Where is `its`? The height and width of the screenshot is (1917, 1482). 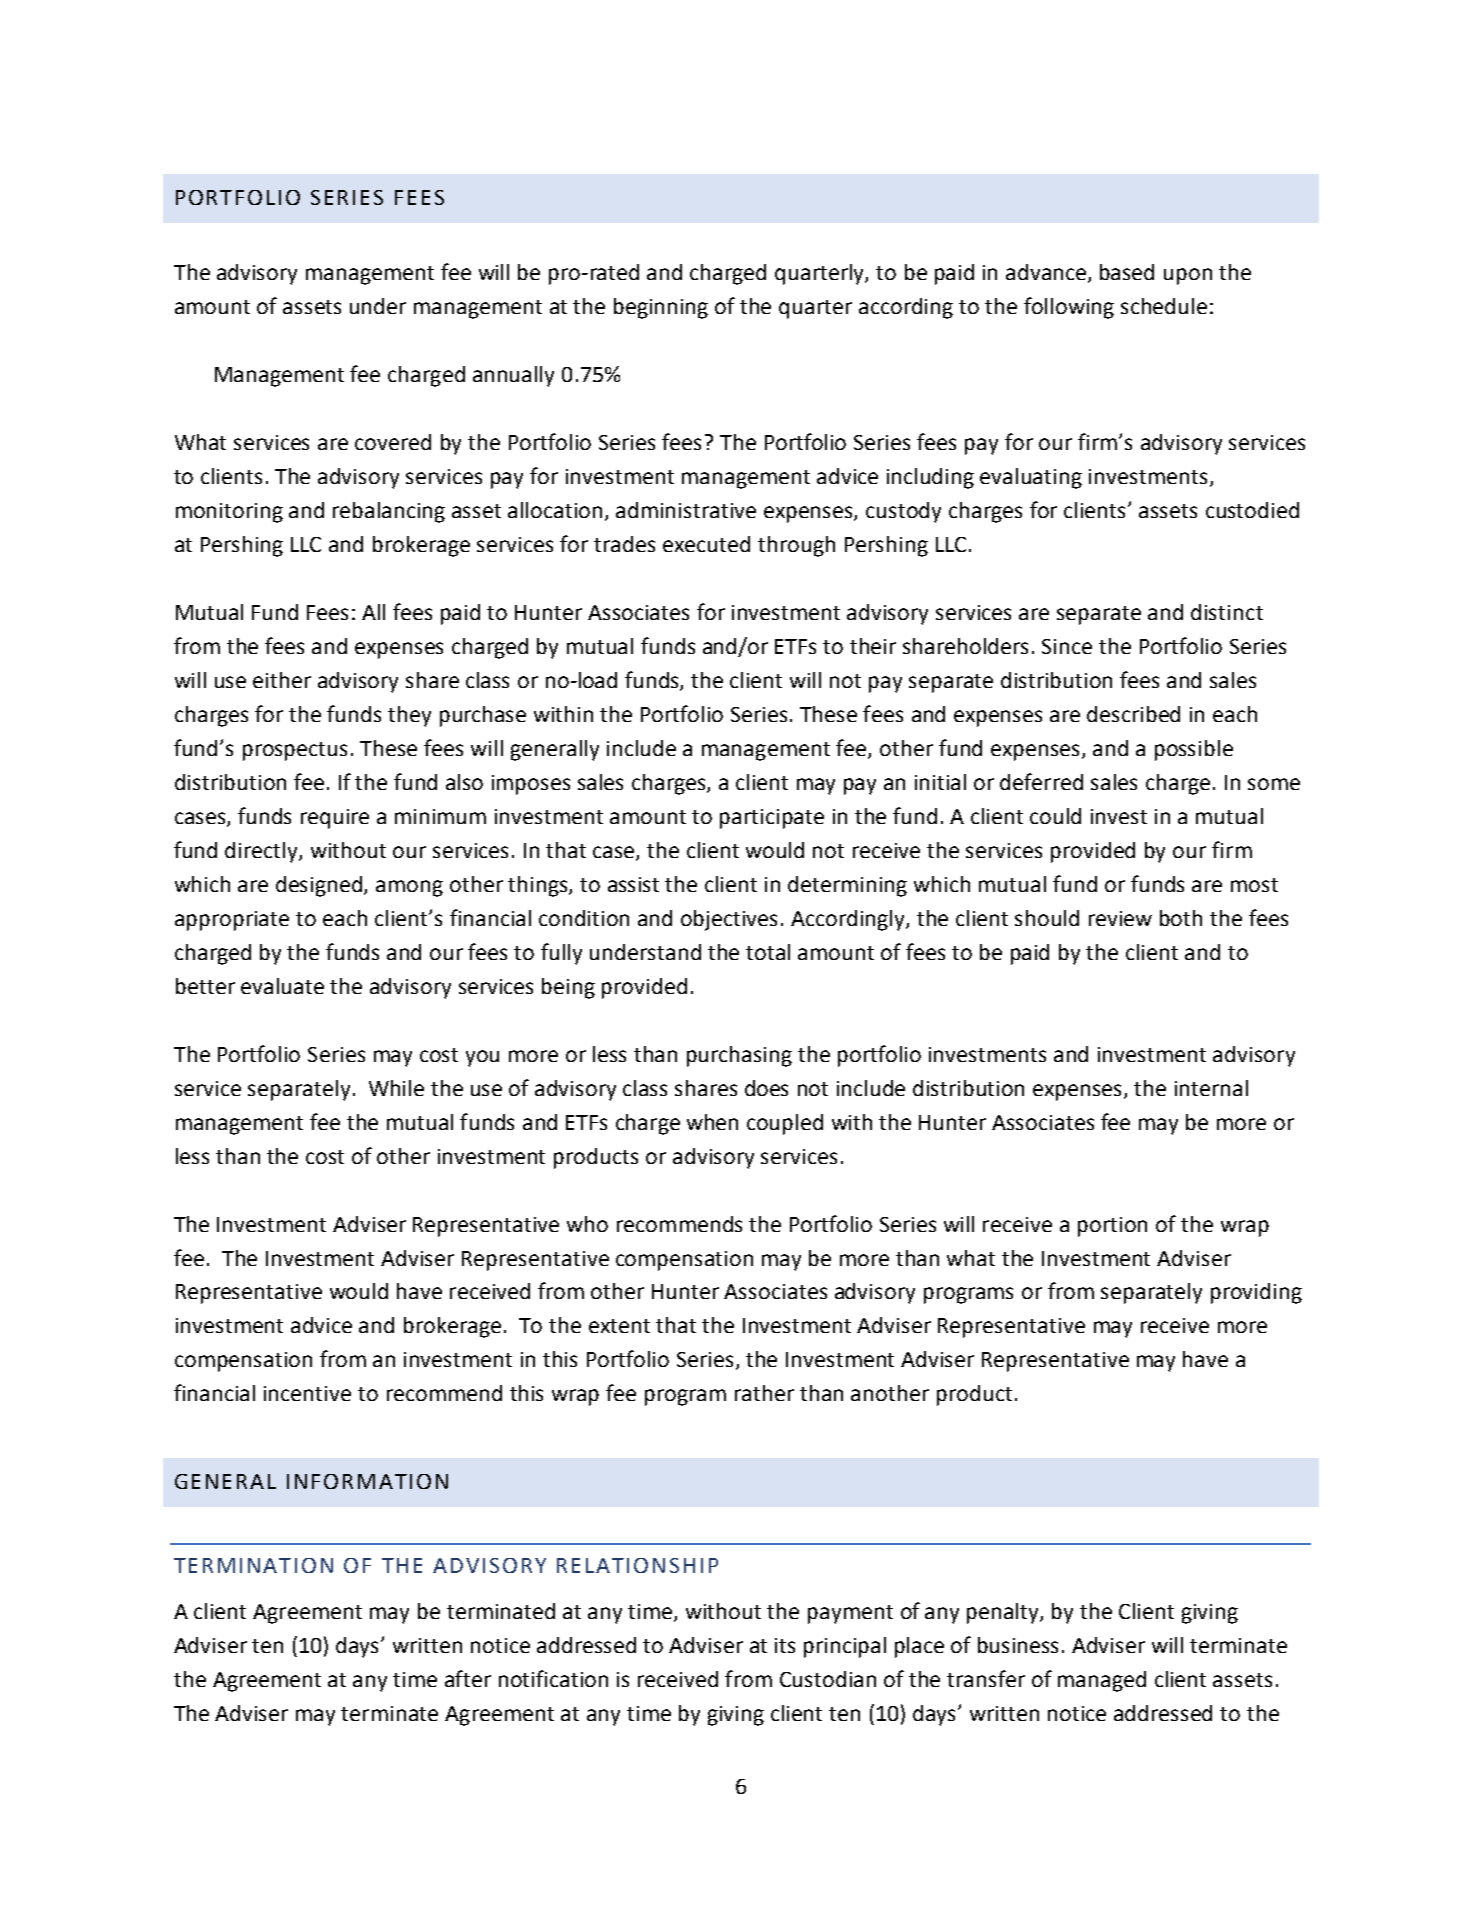 its is located at coordinates (785, 1645).
